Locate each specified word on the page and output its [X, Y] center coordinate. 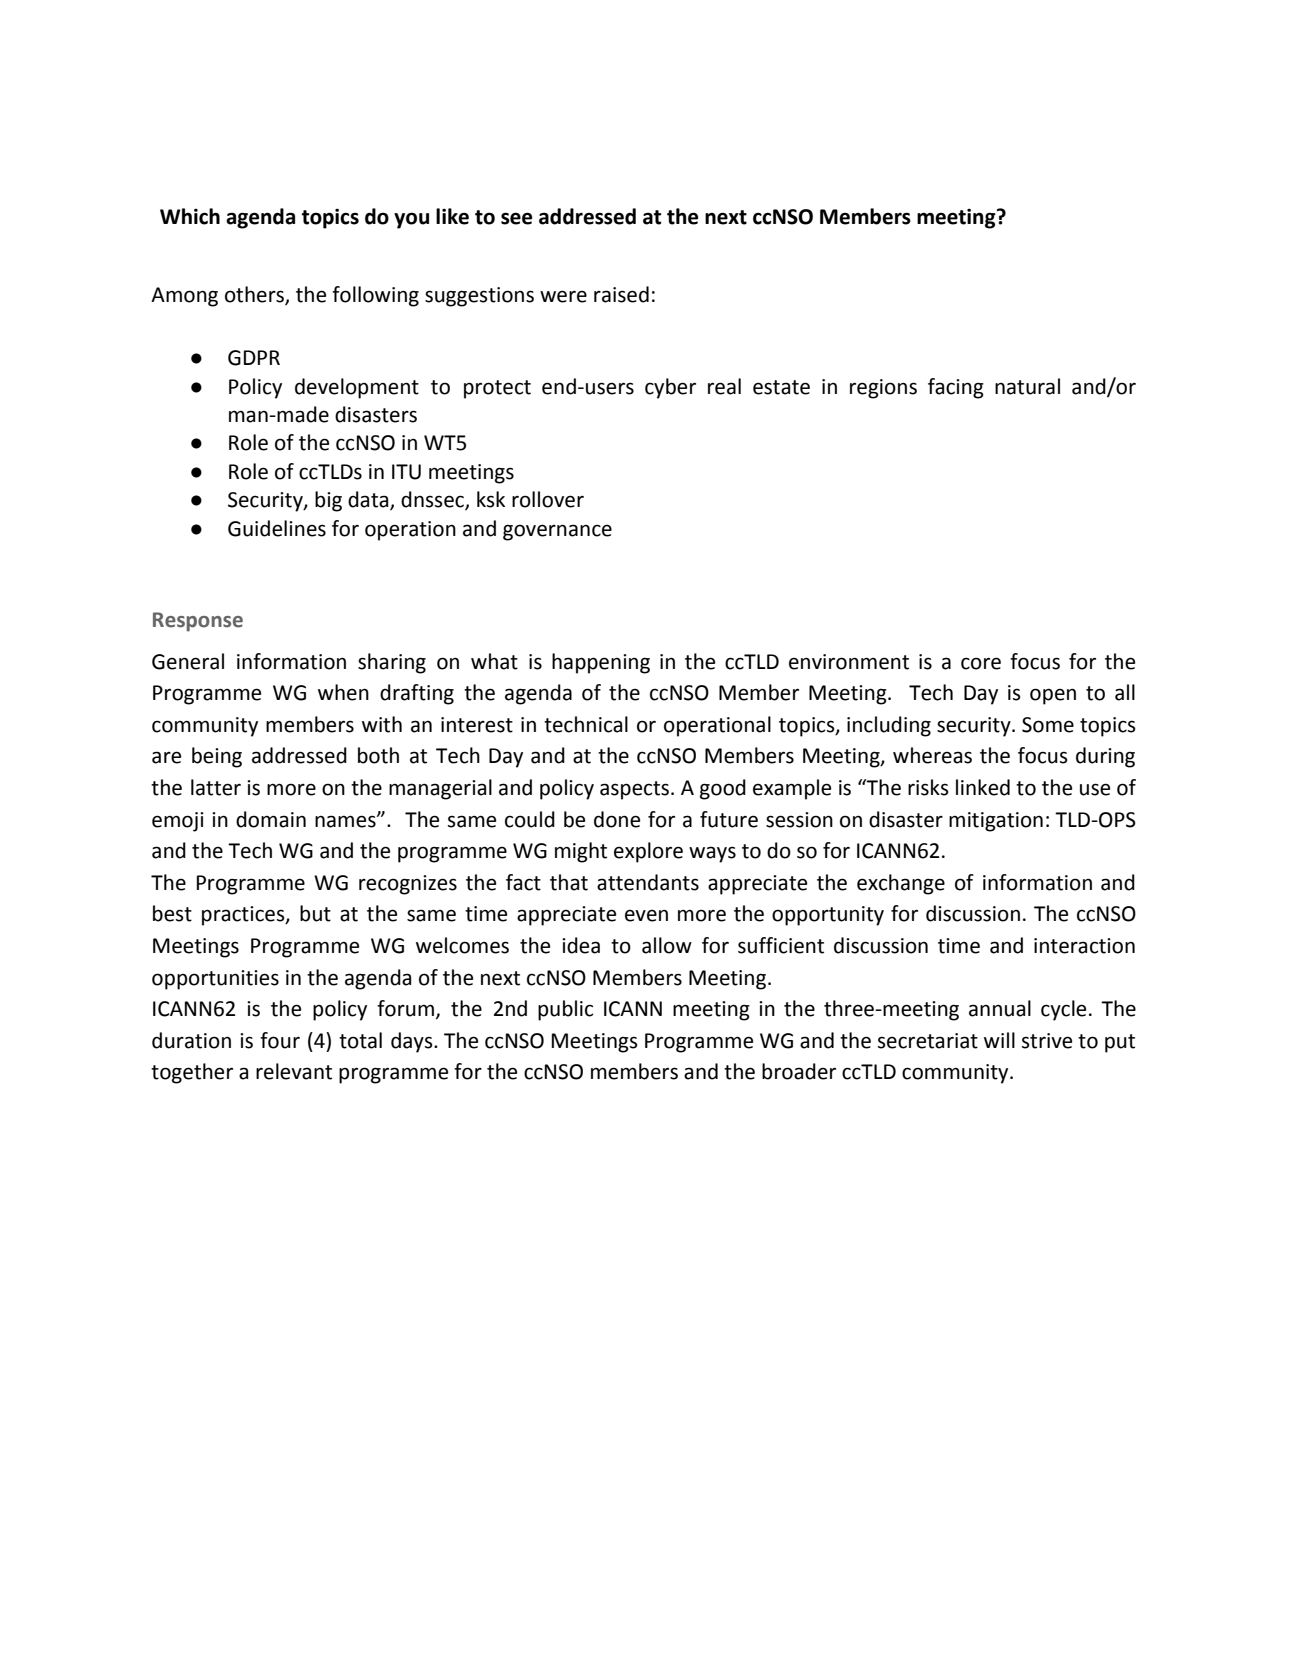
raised [621, 294]
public [565, 1010]
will [999, 1040]
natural [1027, 386]
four [280, 1040]
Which [190, 216]
